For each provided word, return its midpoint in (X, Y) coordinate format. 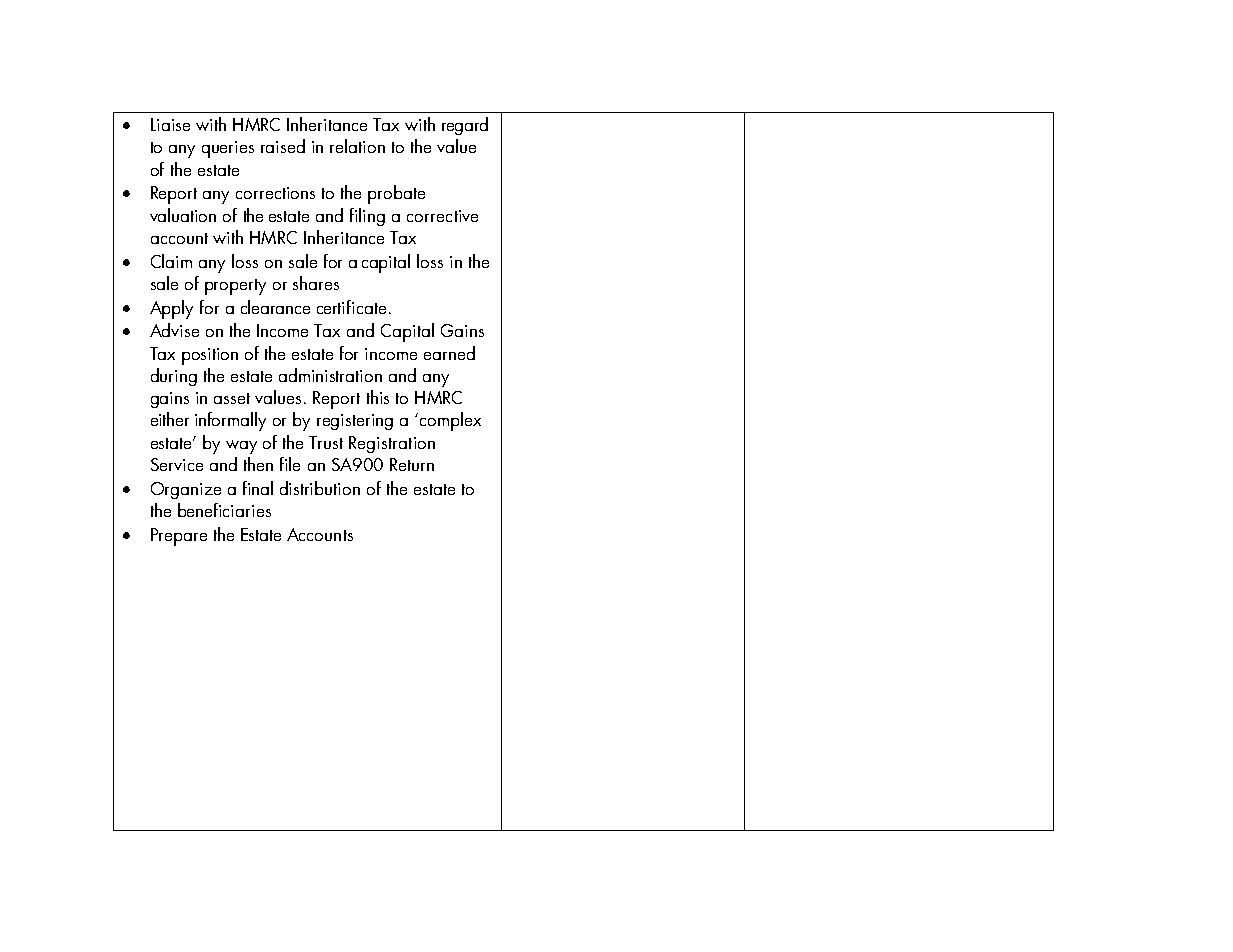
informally (230, 421)
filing (367, 217)
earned (449, 353)
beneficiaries (224, 510)
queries (228, 149)
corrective (442, 216)
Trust (326, 442)
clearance (275, 307)
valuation (183, 215)
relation (357, 146)
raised (283, 146)
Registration (392, 444)
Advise (174, 330)
